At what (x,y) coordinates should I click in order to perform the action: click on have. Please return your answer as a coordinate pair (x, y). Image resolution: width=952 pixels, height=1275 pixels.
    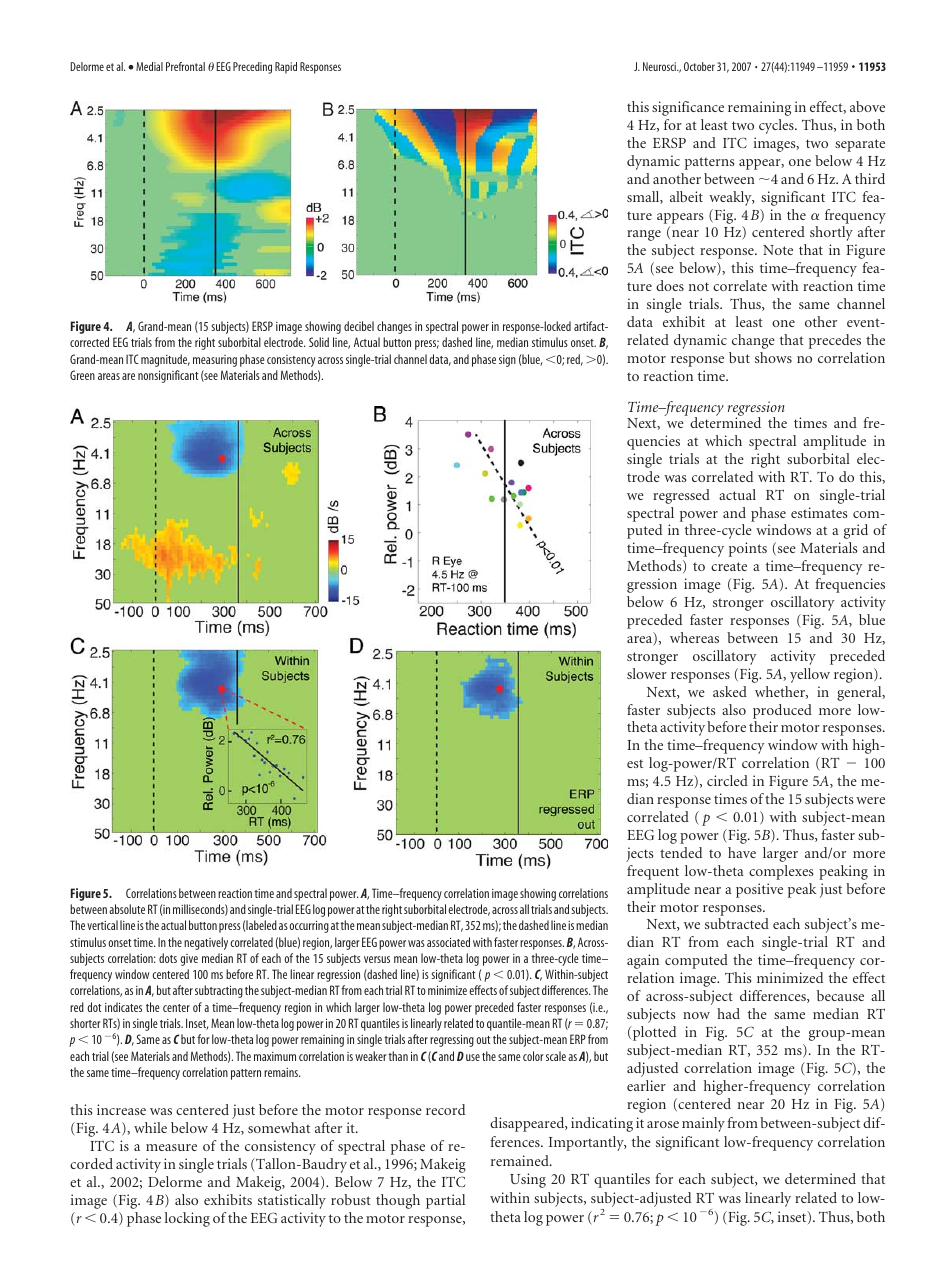
    Looking at the image, I should click on (742, 852).
